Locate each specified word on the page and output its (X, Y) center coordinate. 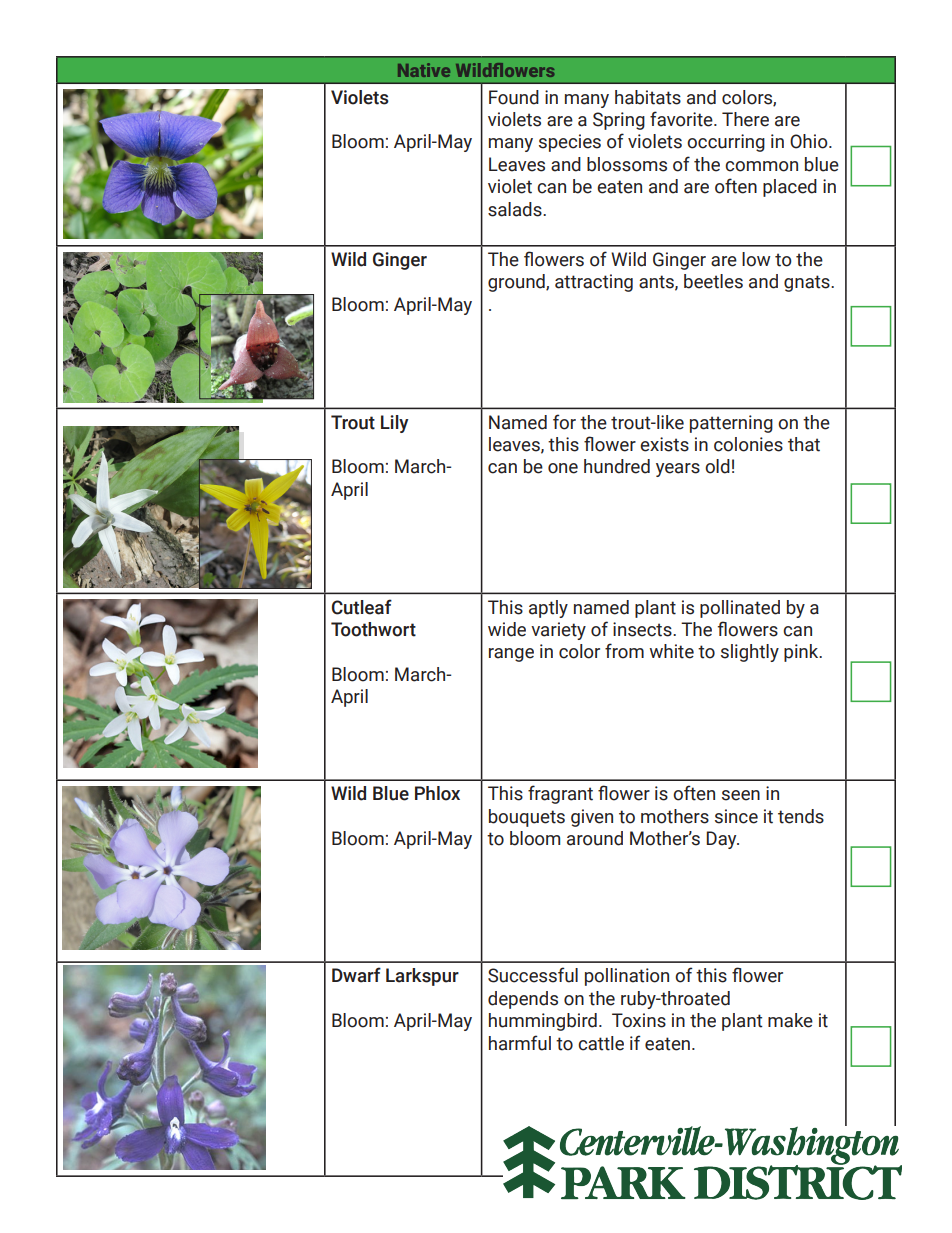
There (745, 119)
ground (517, 283)
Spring (619, 121)
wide (507, 629)
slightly (750, 653)
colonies (748, 444)
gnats (808, 283)
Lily (394, 424)
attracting (594, 283)
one (563, 468)
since (736, 816)
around (595, 838)
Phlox (437, 793)
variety (558, 631)
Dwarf (356, 975)
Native (424, 70)
